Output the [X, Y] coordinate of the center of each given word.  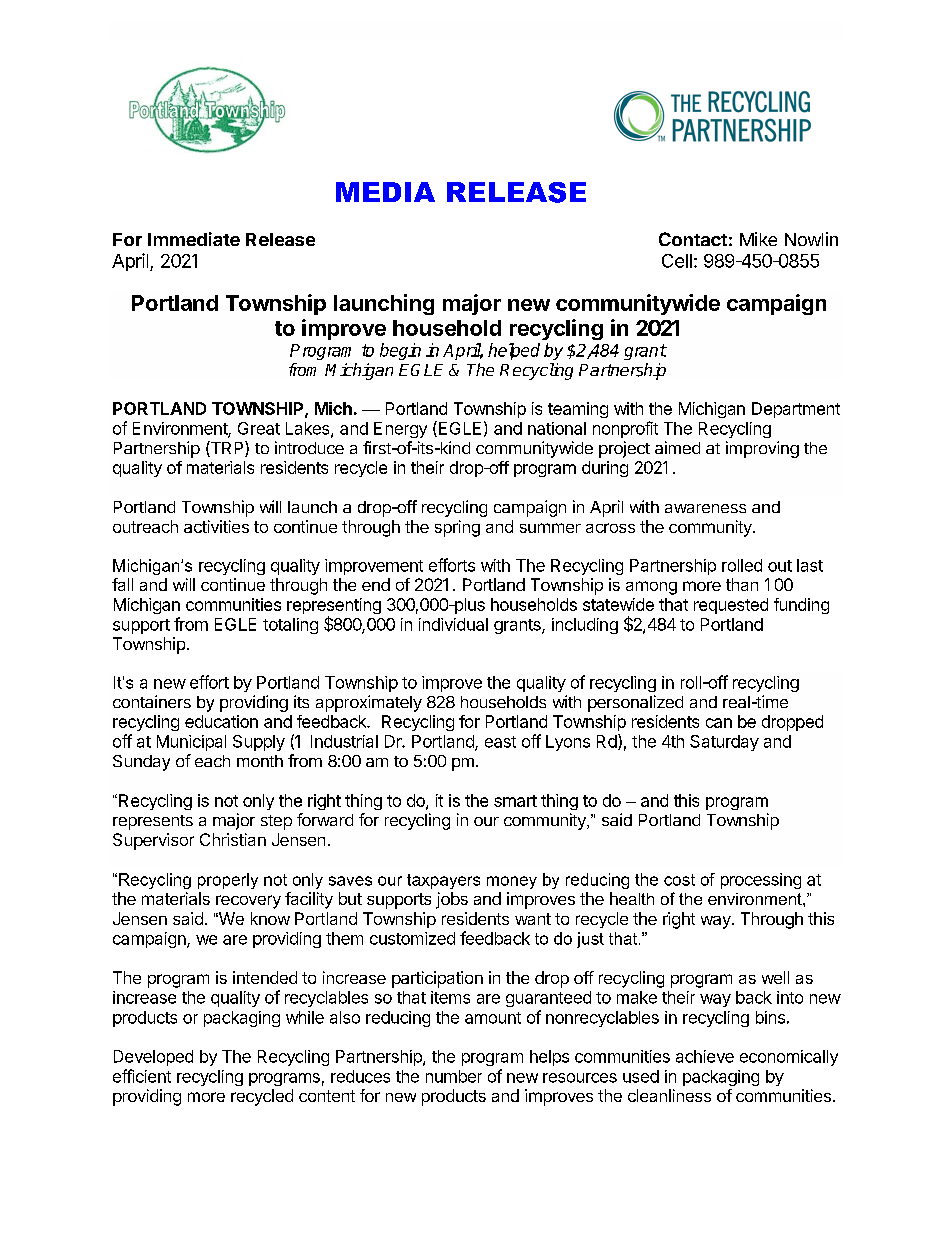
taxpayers [443, 881]
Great [259, 428]
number [454, 1076]
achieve [705, 1056]
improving [762, 449]
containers [152, 701]
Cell [677, 261]
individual [453, 624]
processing [761, 881]
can [719, 723]
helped [514, 351]
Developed [153, 1058]
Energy [400, 430]
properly [228, 881]
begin [400, 351]
